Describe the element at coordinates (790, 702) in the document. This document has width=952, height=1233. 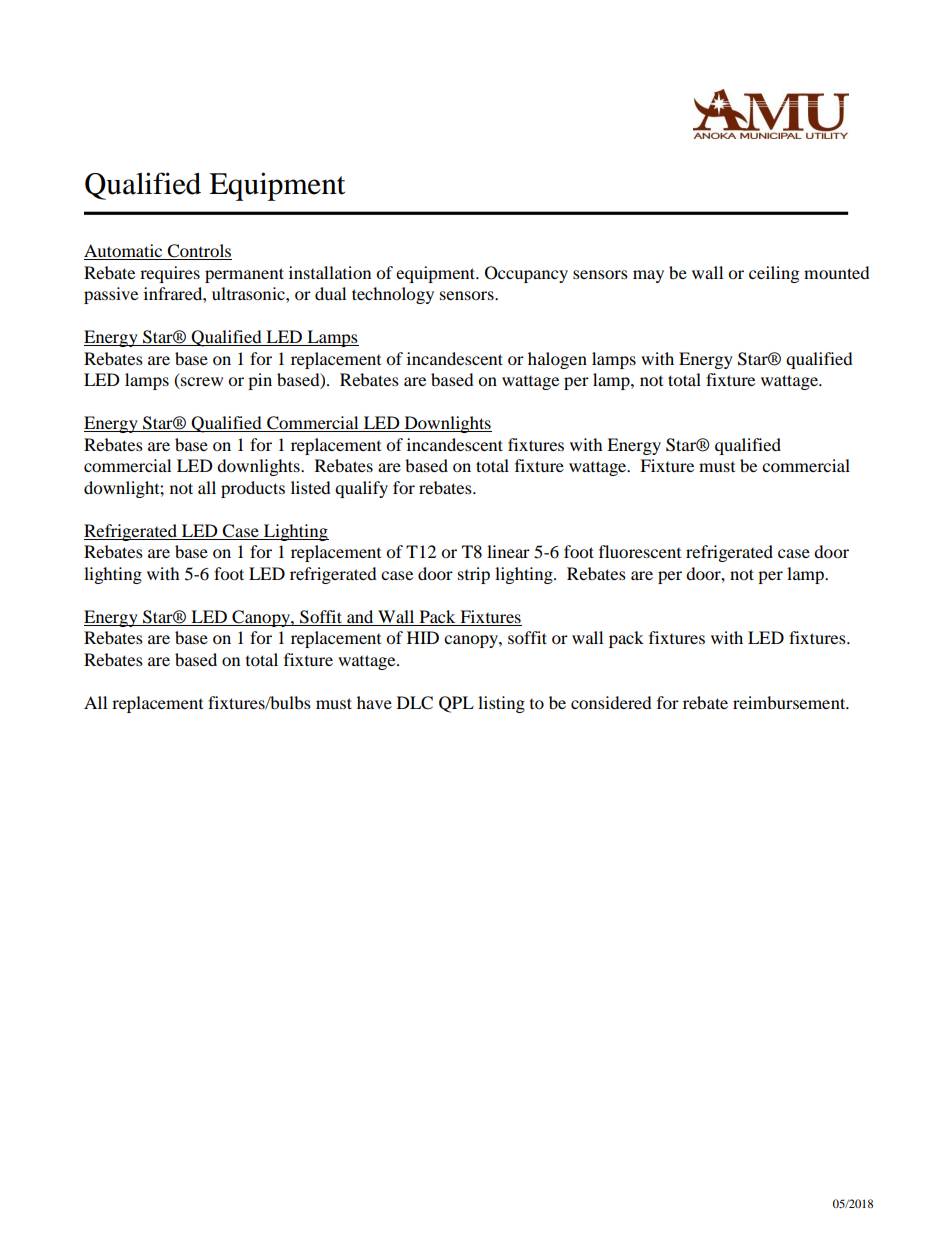
I see `reimbursement` at that location.
